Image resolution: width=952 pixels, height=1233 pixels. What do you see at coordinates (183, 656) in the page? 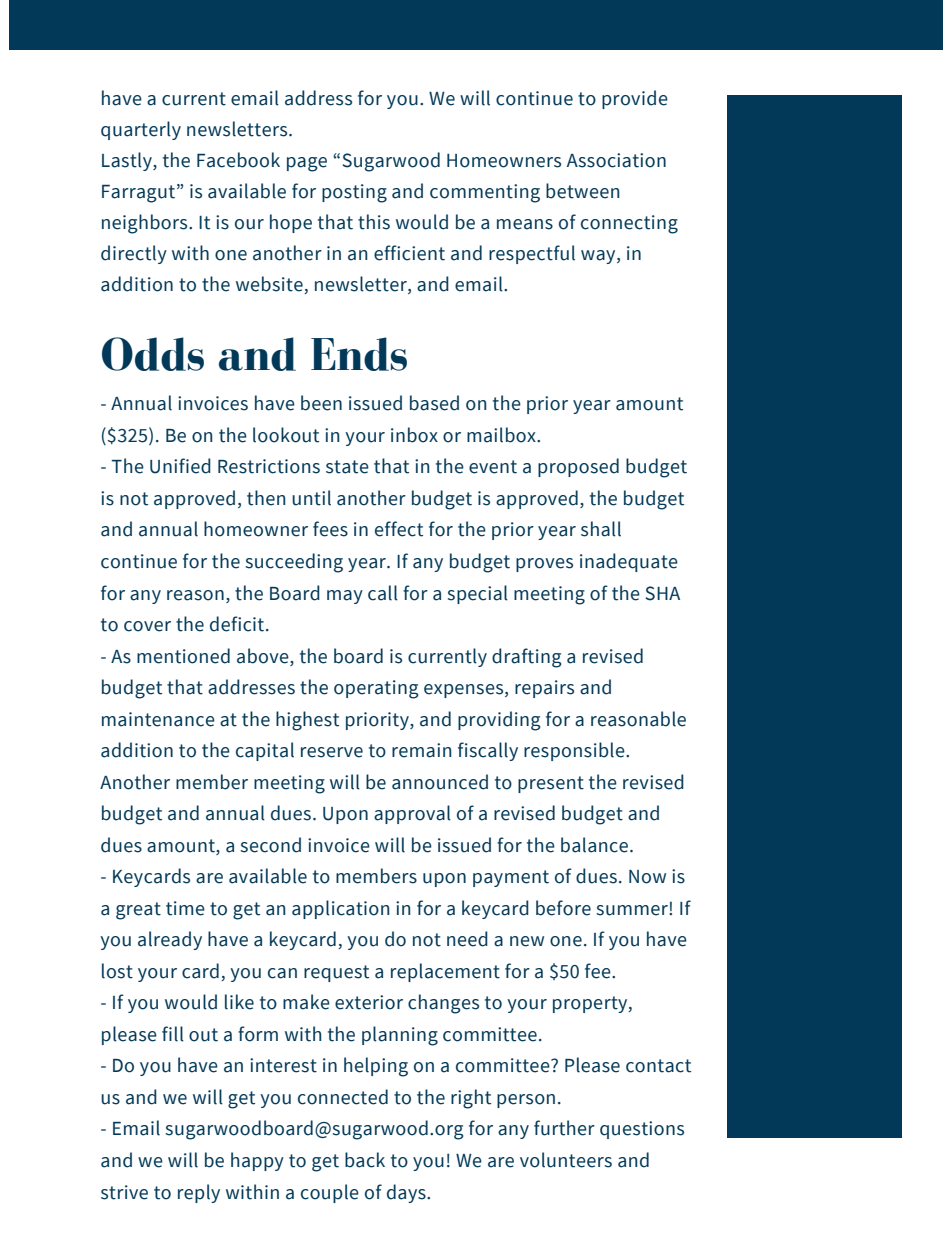
I see `mentioned` at bounding box center [183, 656].
